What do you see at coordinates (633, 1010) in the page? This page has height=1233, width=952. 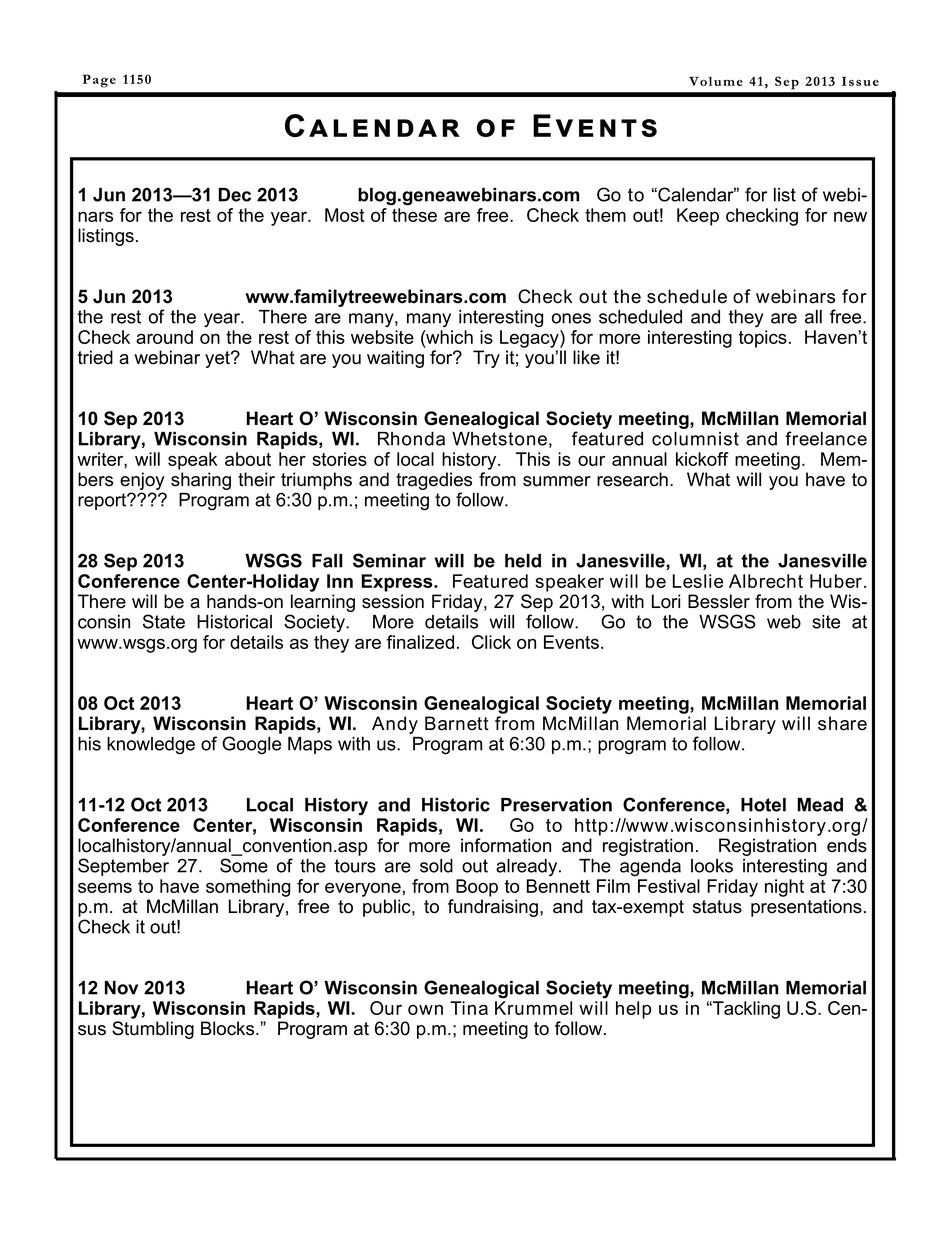 I see `help` at bounding box center [633, 1010].
